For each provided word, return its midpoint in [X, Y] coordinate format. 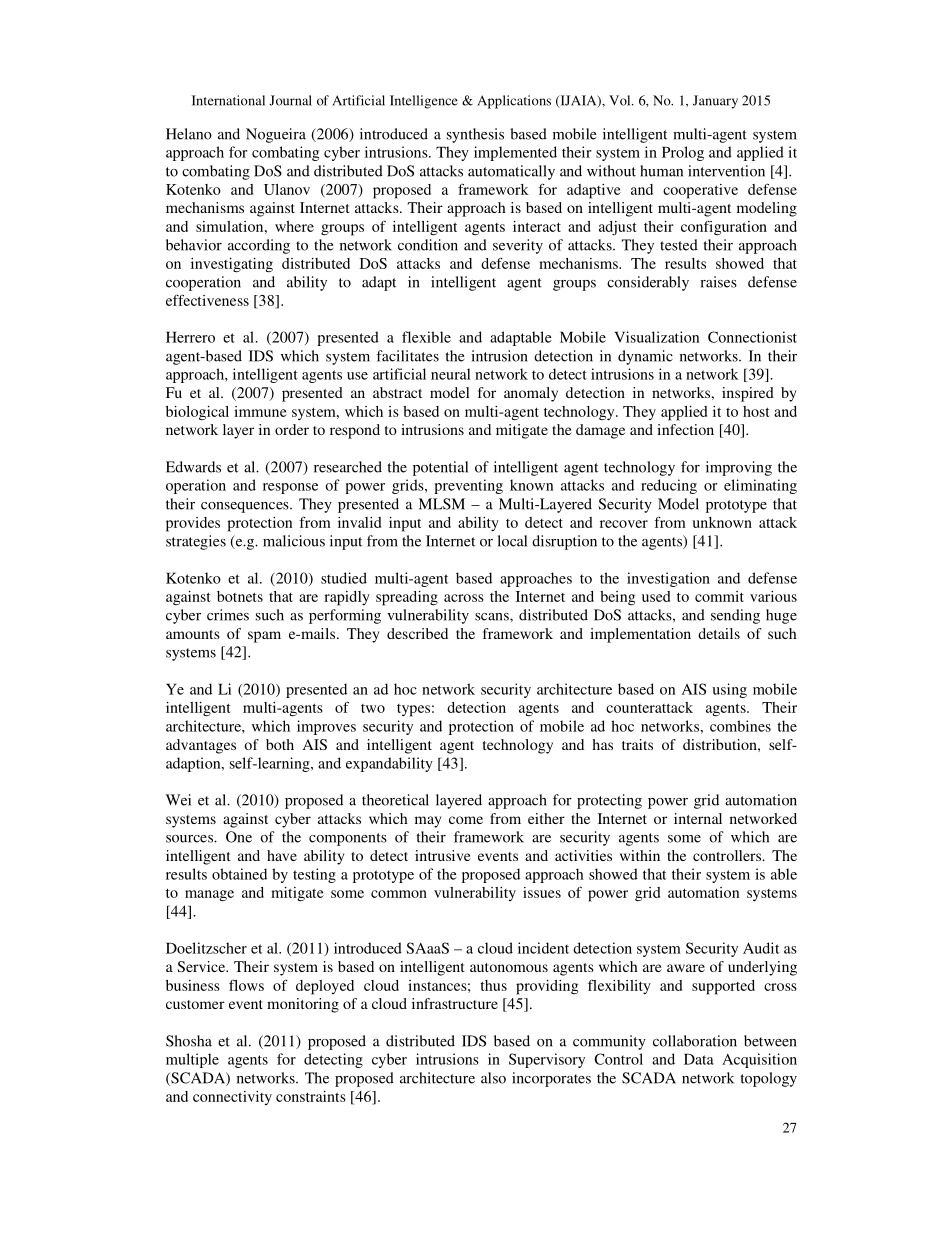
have [282, 855]
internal [698, 818]
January [715, 102]
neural [450, 374]
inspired [748, 394]
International [228, 100]
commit [719, 596]
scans [493, 617]
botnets [240, 596]
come [466, 820]
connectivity [232, 1098]
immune [260, 411]
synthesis [475, 135]
